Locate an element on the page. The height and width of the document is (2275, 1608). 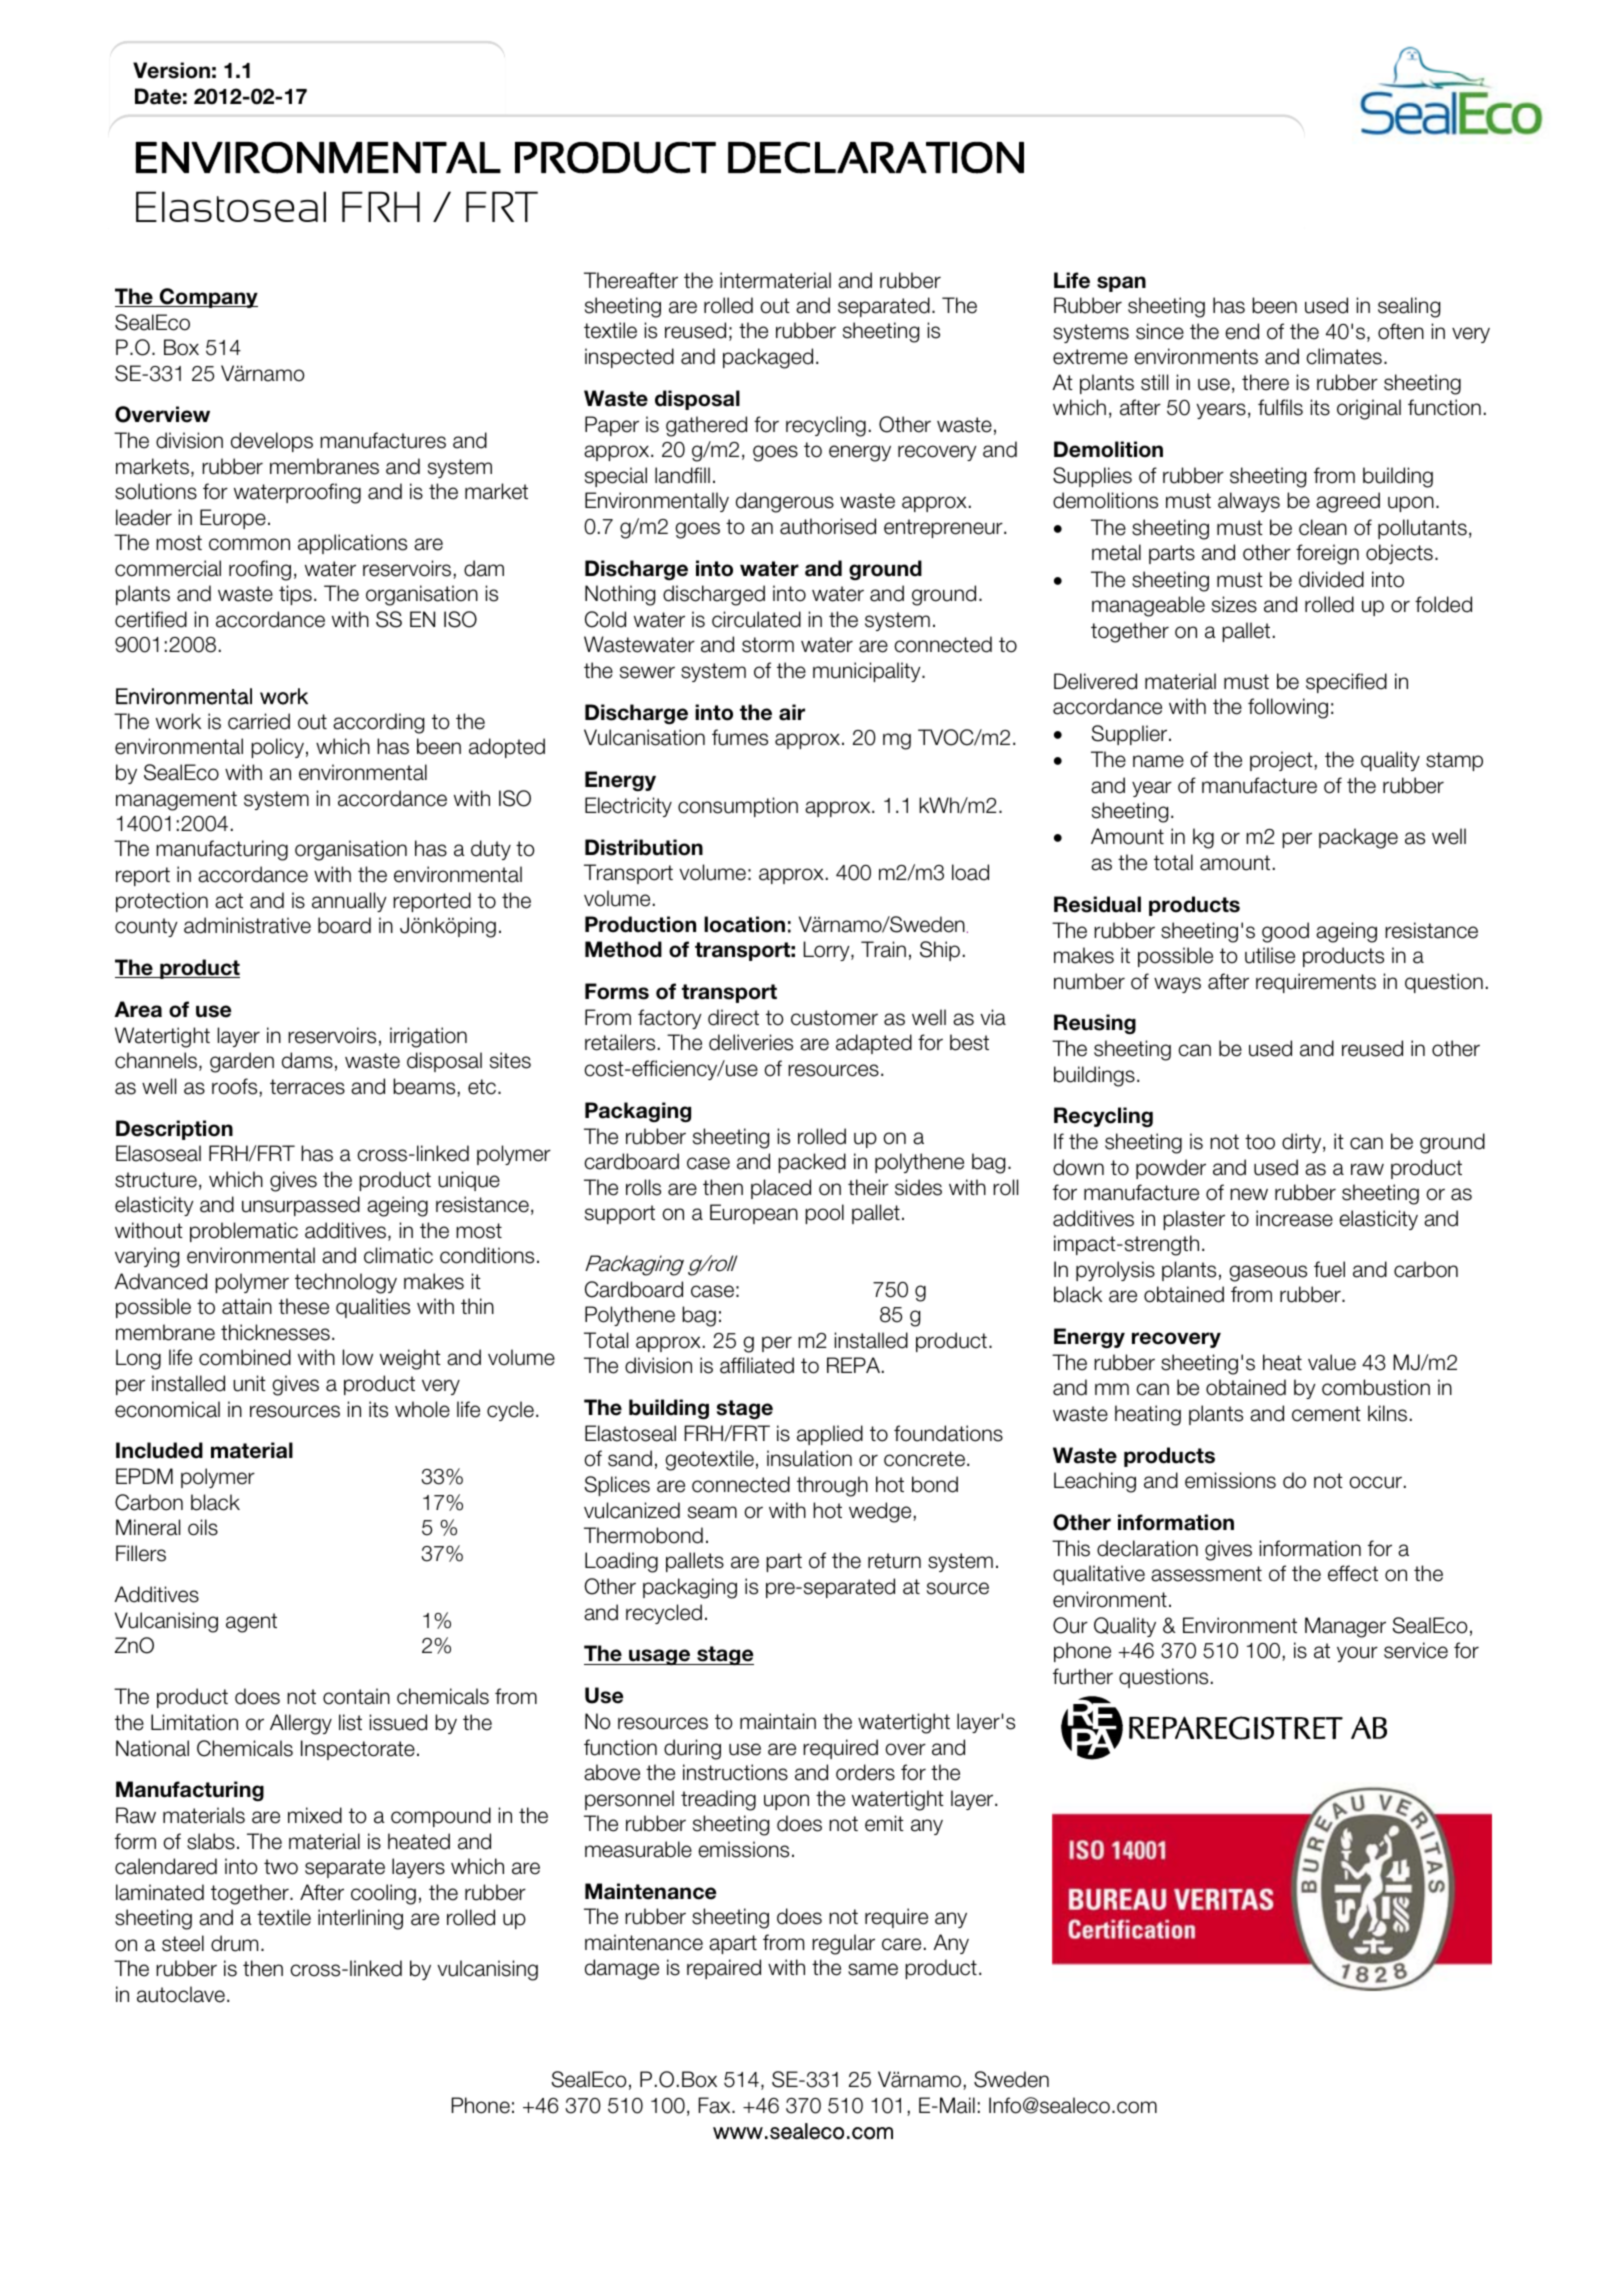
Version is located at coordinates (171, 70).
